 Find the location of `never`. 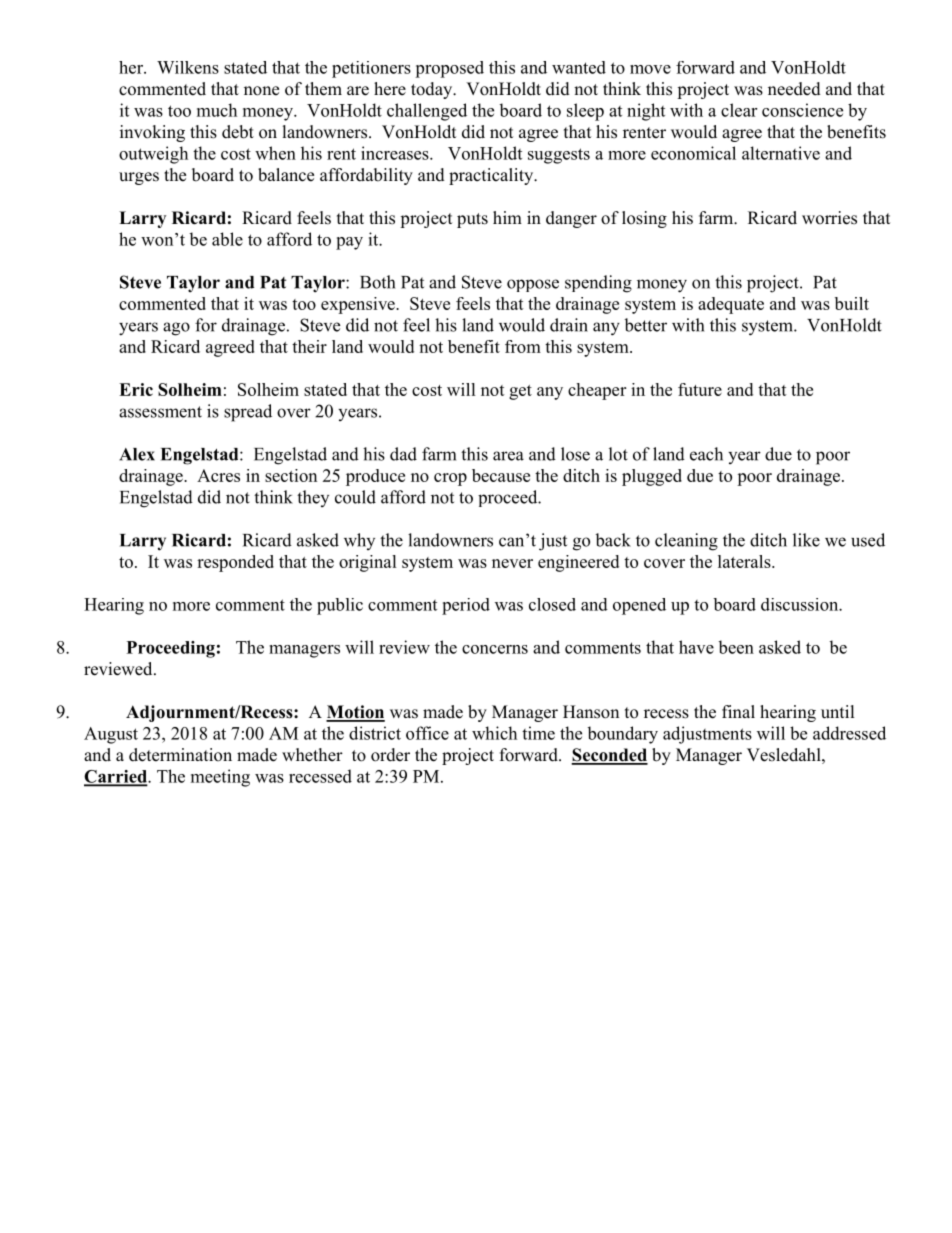

never is located at coordinates (512, 563).
